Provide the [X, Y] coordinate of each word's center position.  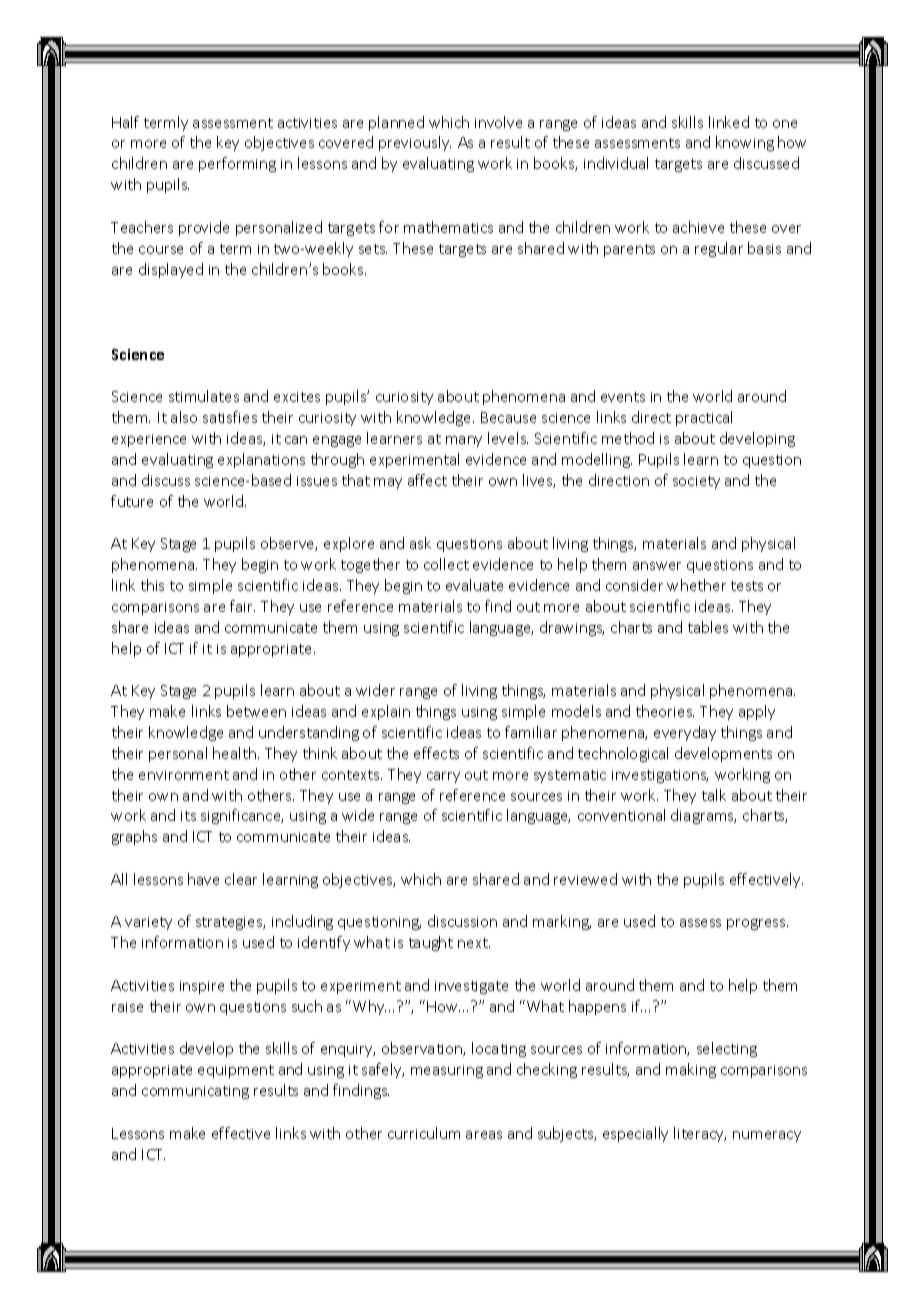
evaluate [474, 585]
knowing [745, 143]
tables [708, 627]
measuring [447, 1071]
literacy [700, 1134]
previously [415, 143]
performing [237, 164]
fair [242, 606]
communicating [195, 1092]
